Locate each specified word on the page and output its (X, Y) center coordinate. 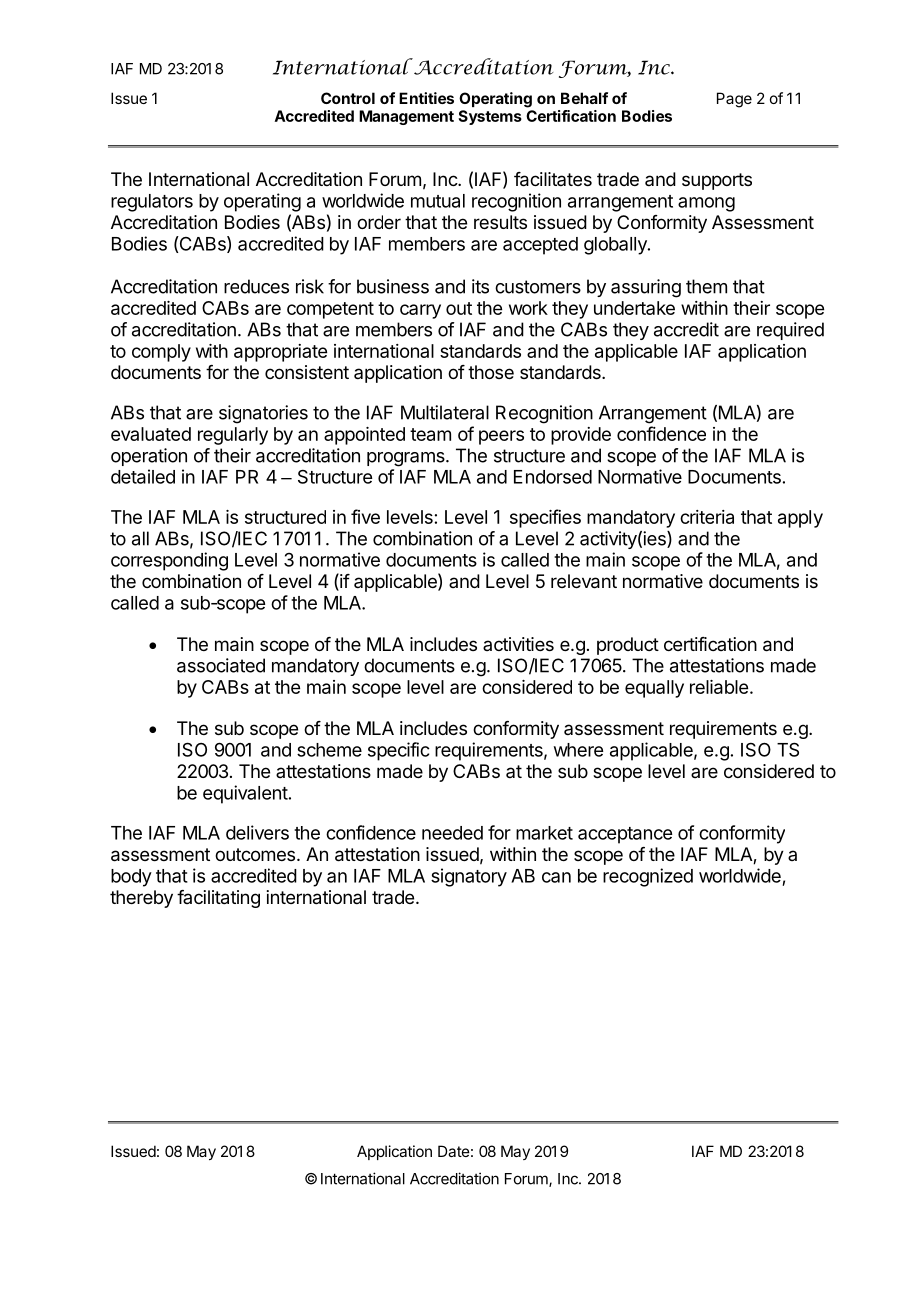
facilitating (218, 899)
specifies (545, 518)
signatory (469, 877)
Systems (490, 117)
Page (734, 100)
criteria (707, 517)
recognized (648, 877)
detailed (143, 476)
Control (348, 98)
